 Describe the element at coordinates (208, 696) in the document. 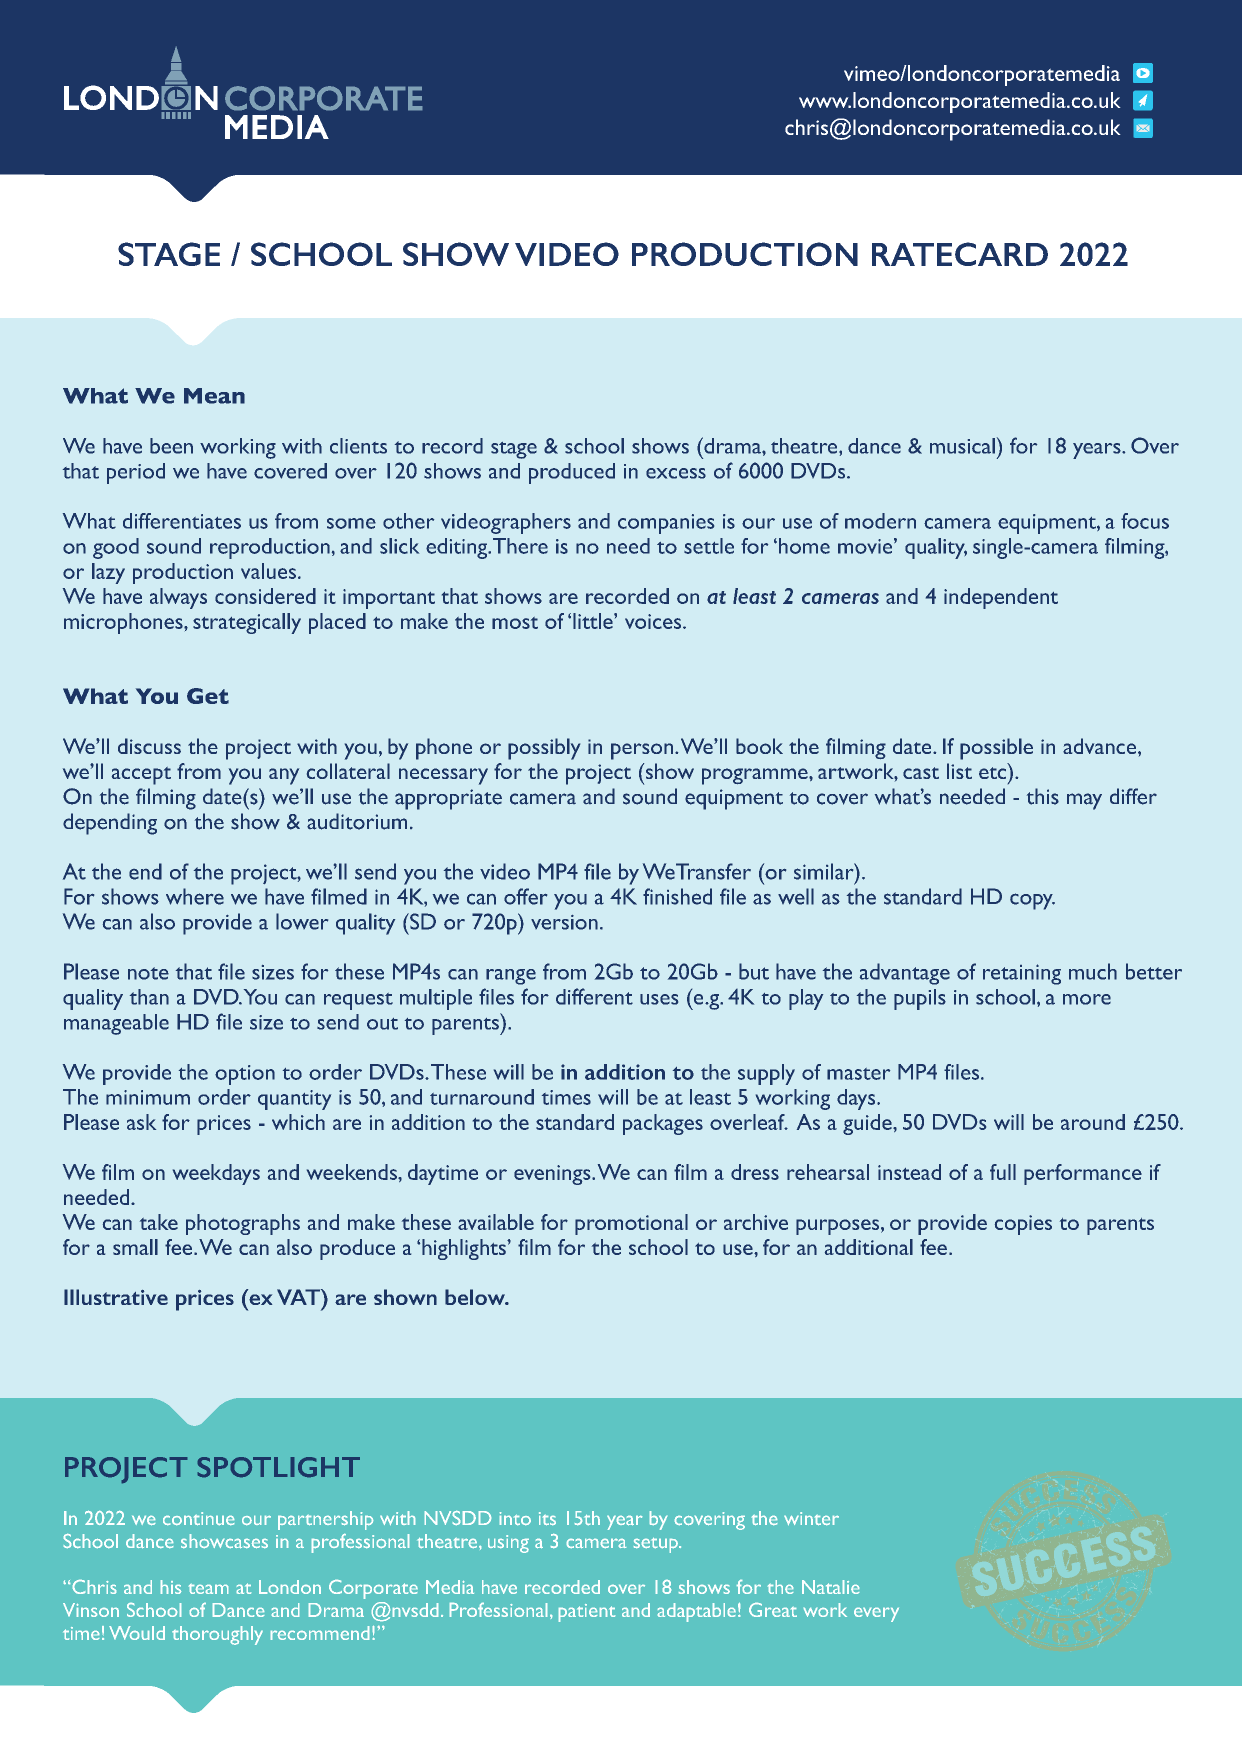

I see `Get` at that location.
